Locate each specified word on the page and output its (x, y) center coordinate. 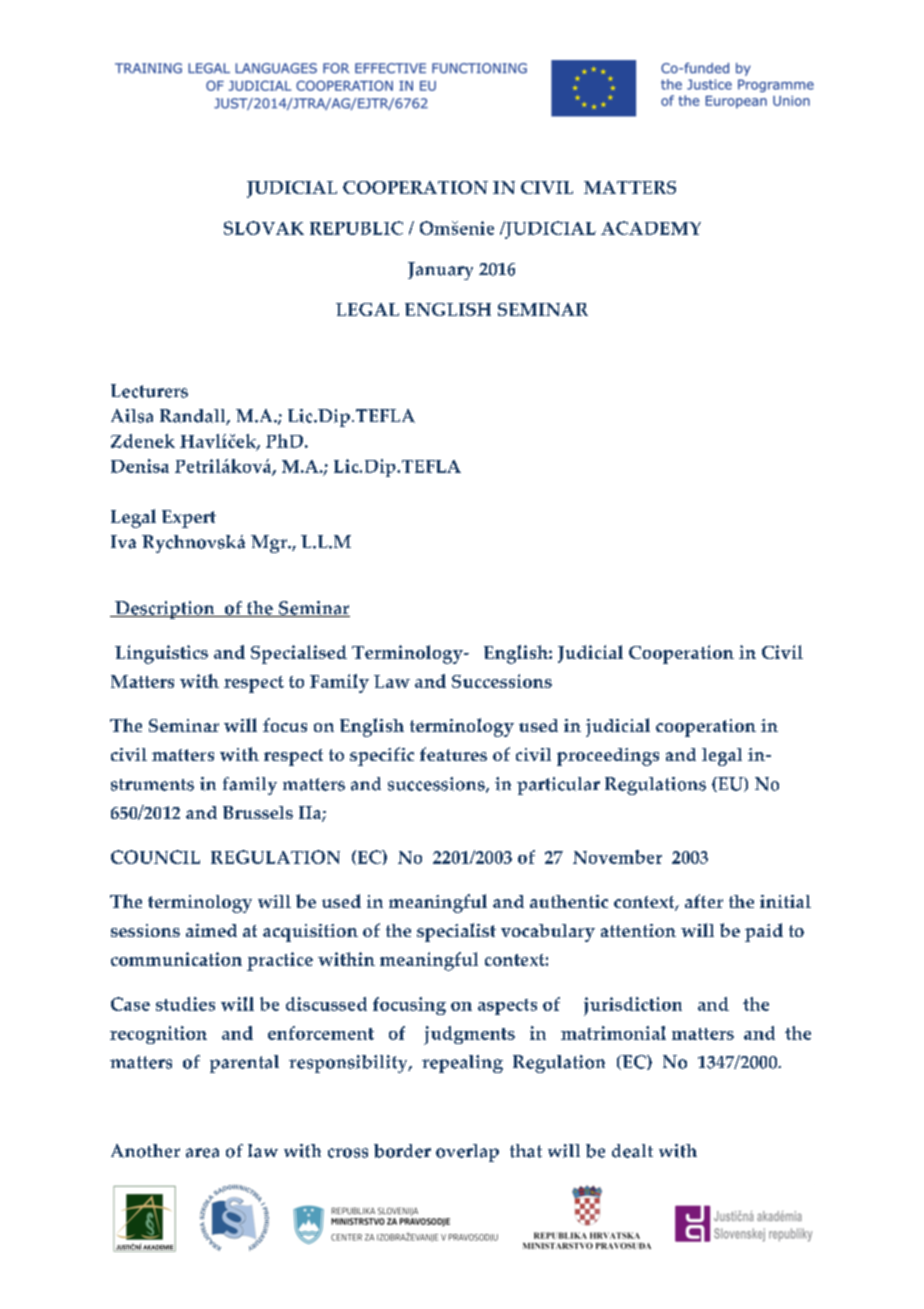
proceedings (608, 757)
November (617, 857)
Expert (189, 519)
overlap (467, 1153)
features (453, 754)
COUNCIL (155, 857)
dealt (632, 1151)
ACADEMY (651, 228)
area (202, 1153)
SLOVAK (264, 228)
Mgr (270, 544)
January (440, 271)
